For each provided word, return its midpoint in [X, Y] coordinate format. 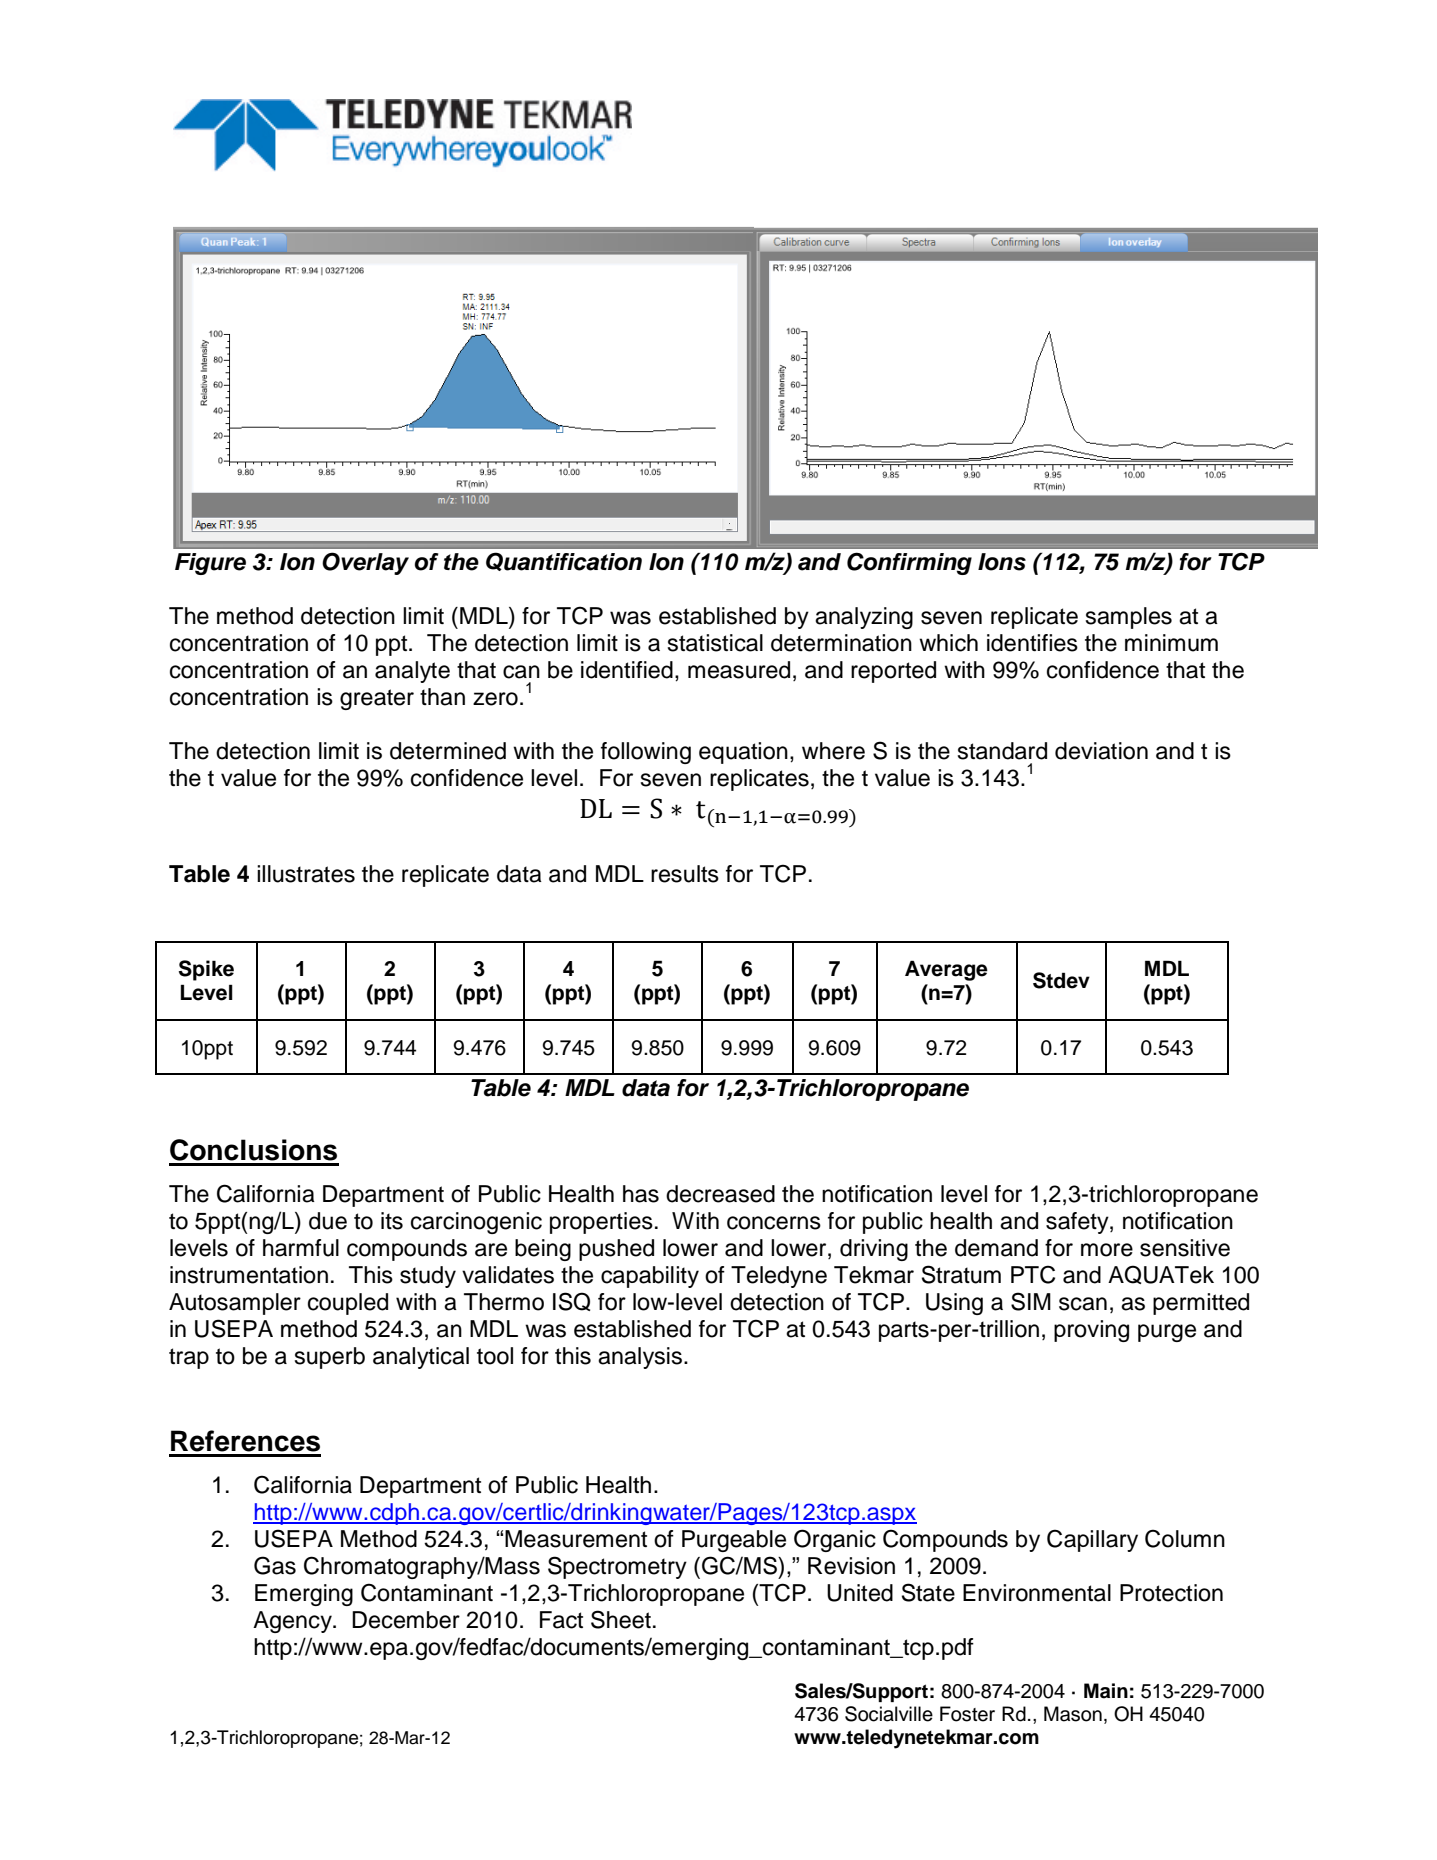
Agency [293, 1622]
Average [946, 970]
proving [1091, 1331]
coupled [348, 1304]
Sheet [621, 1619]
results [685, 874]
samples [1129, 618]
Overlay [365, 563]
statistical [715, 643]
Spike [206, 970]
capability [650, 1277]
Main [1106, 1691]
